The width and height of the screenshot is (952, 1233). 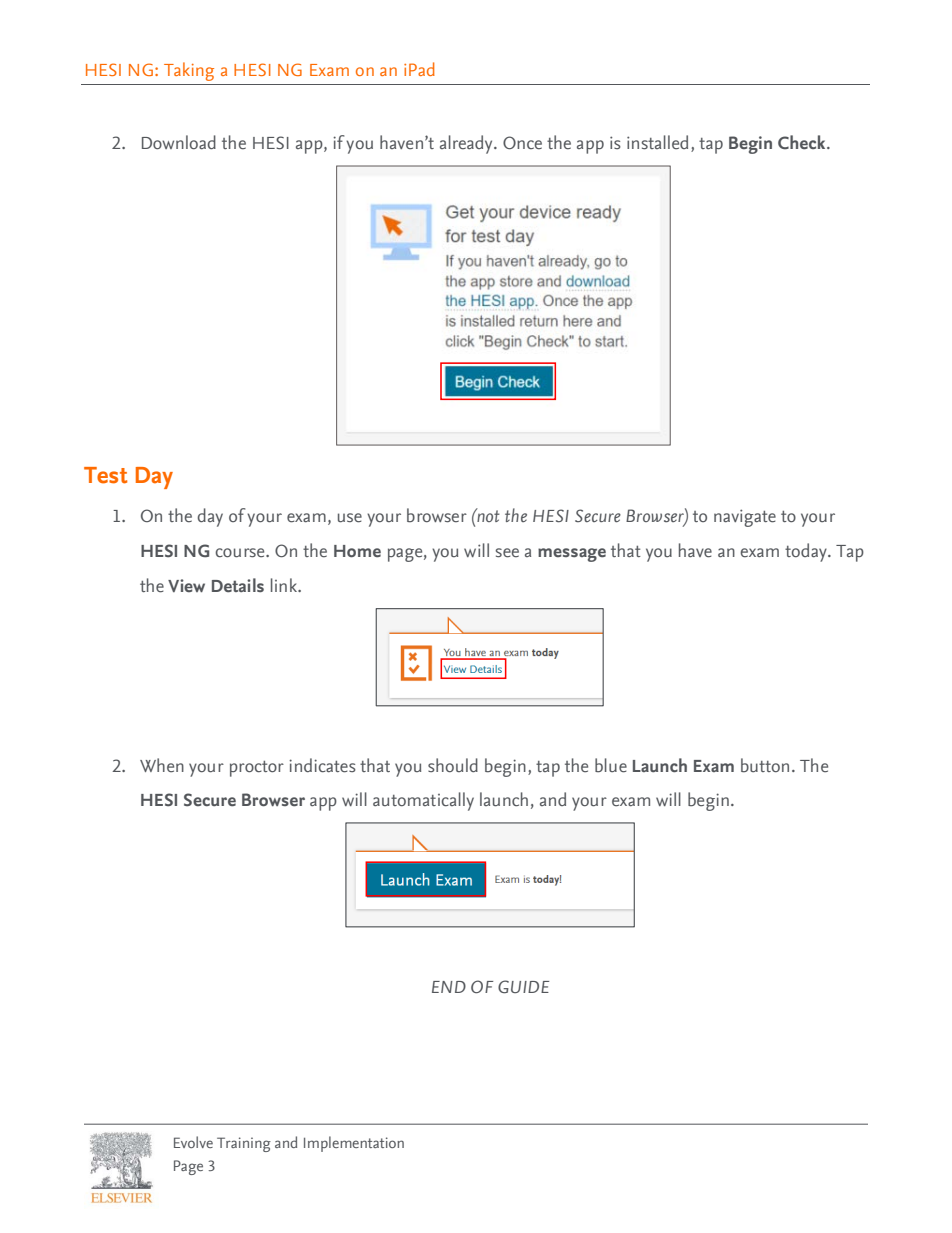 I want to click on see, so click(x=507, y=553).
